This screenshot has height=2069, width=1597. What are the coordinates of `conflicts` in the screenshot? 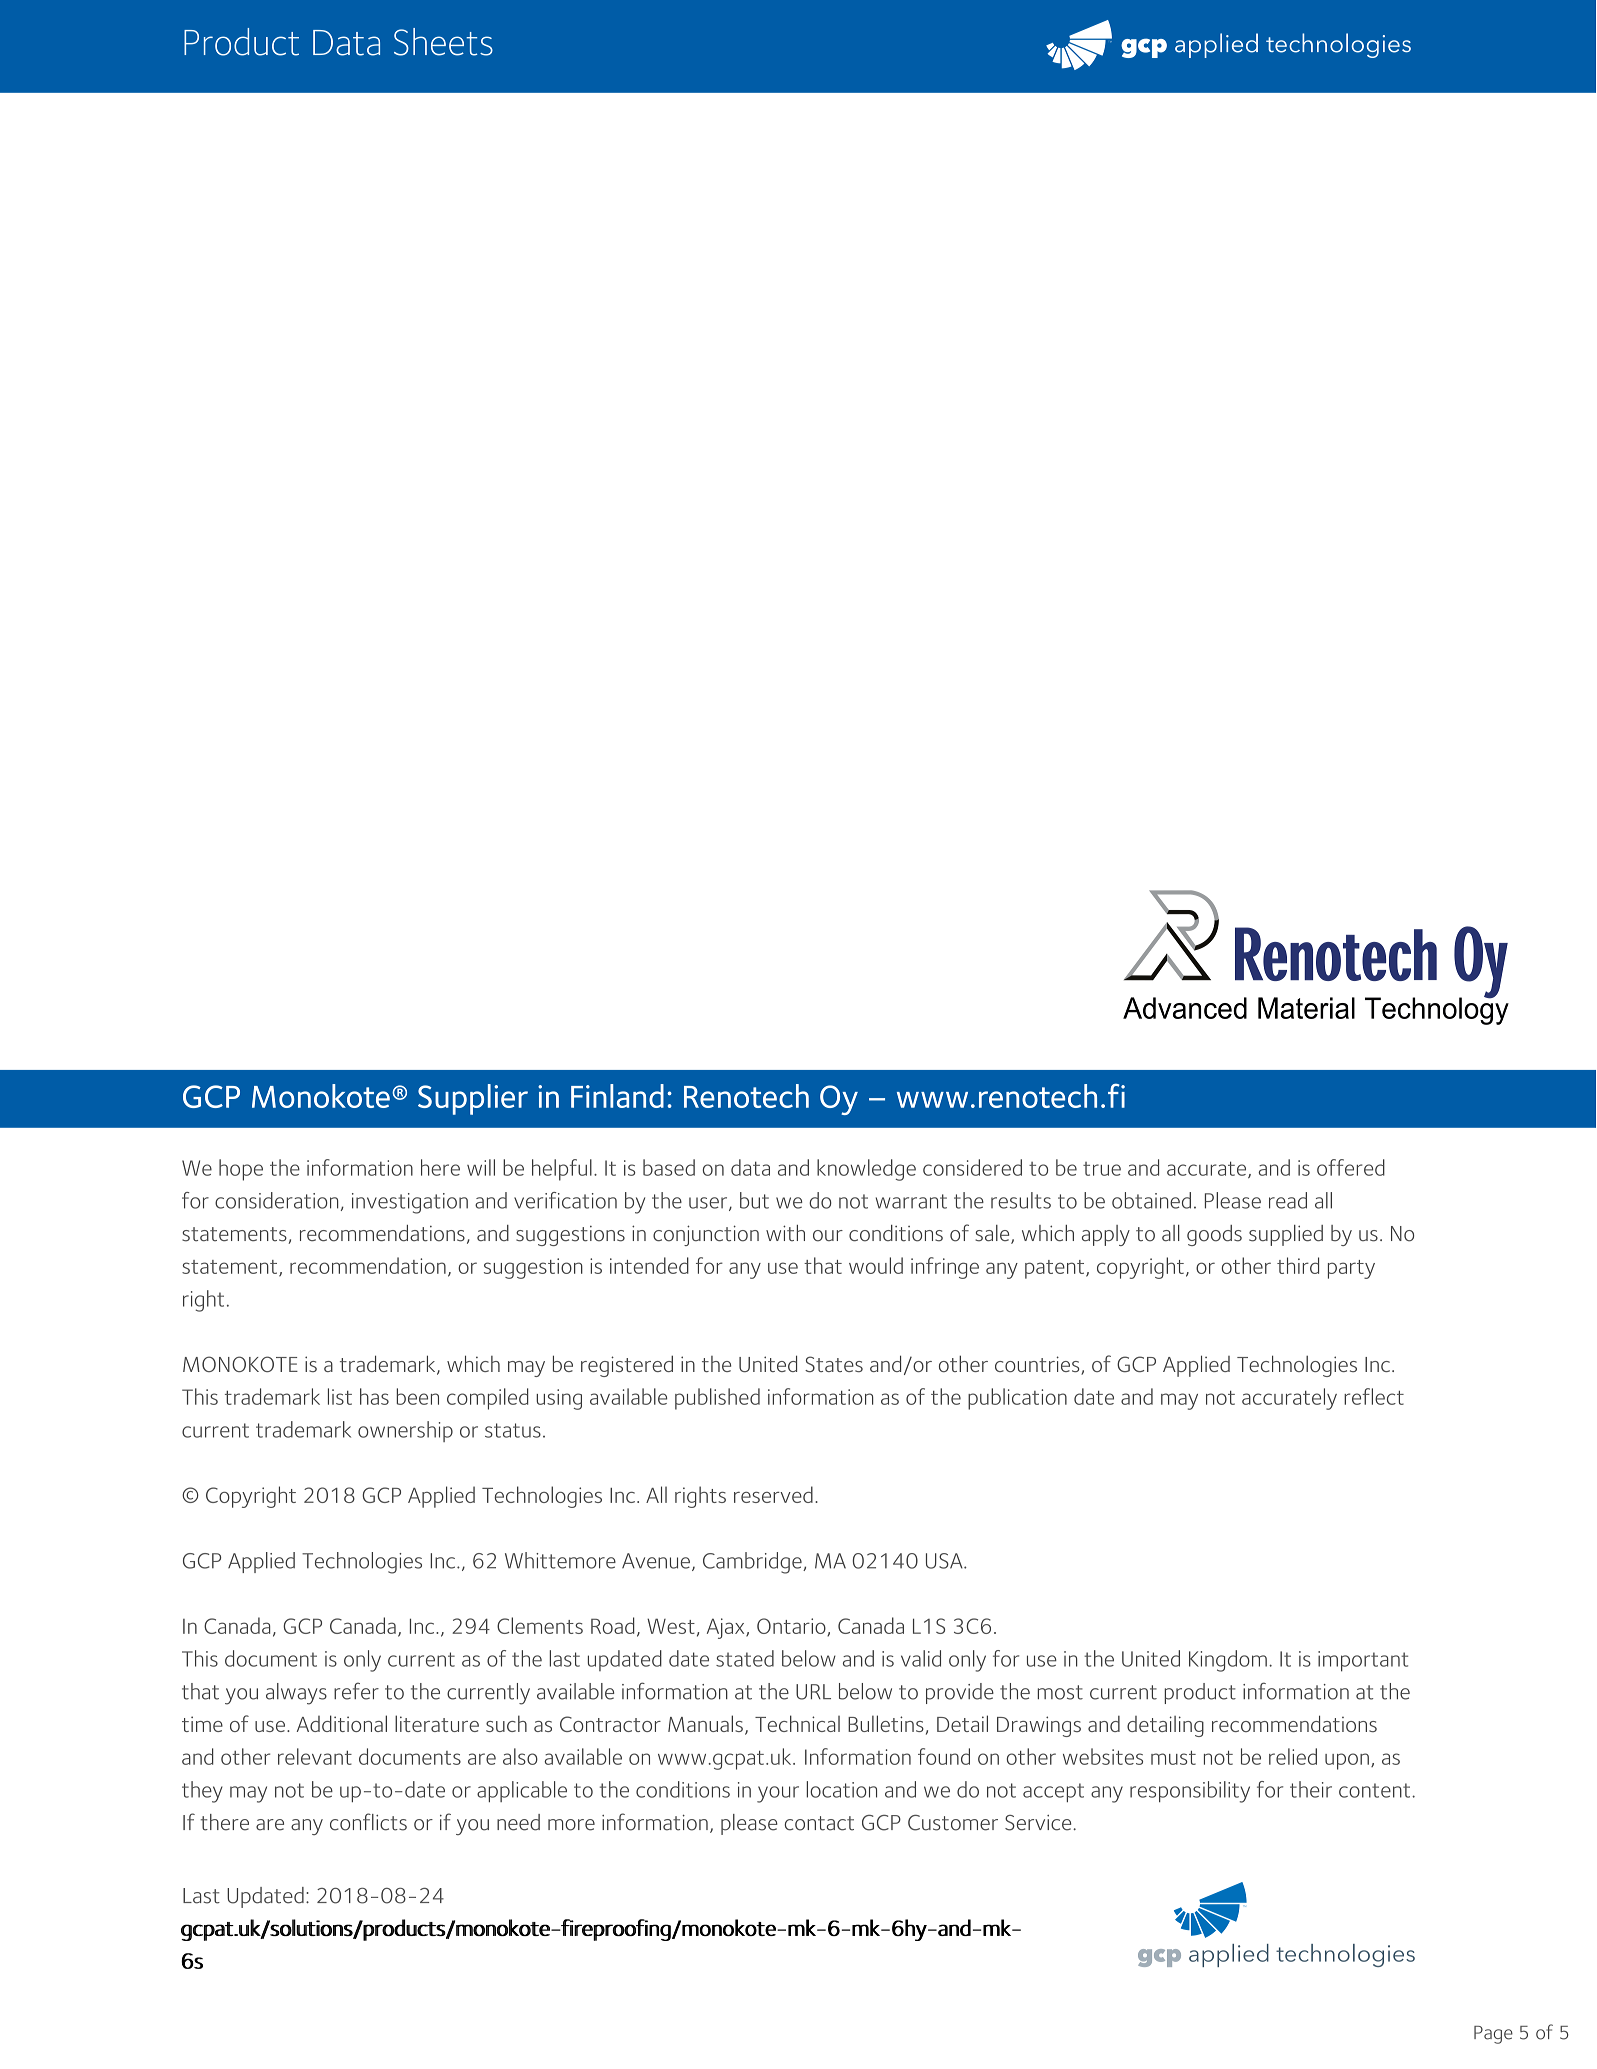 It's located at (368, 1822).
